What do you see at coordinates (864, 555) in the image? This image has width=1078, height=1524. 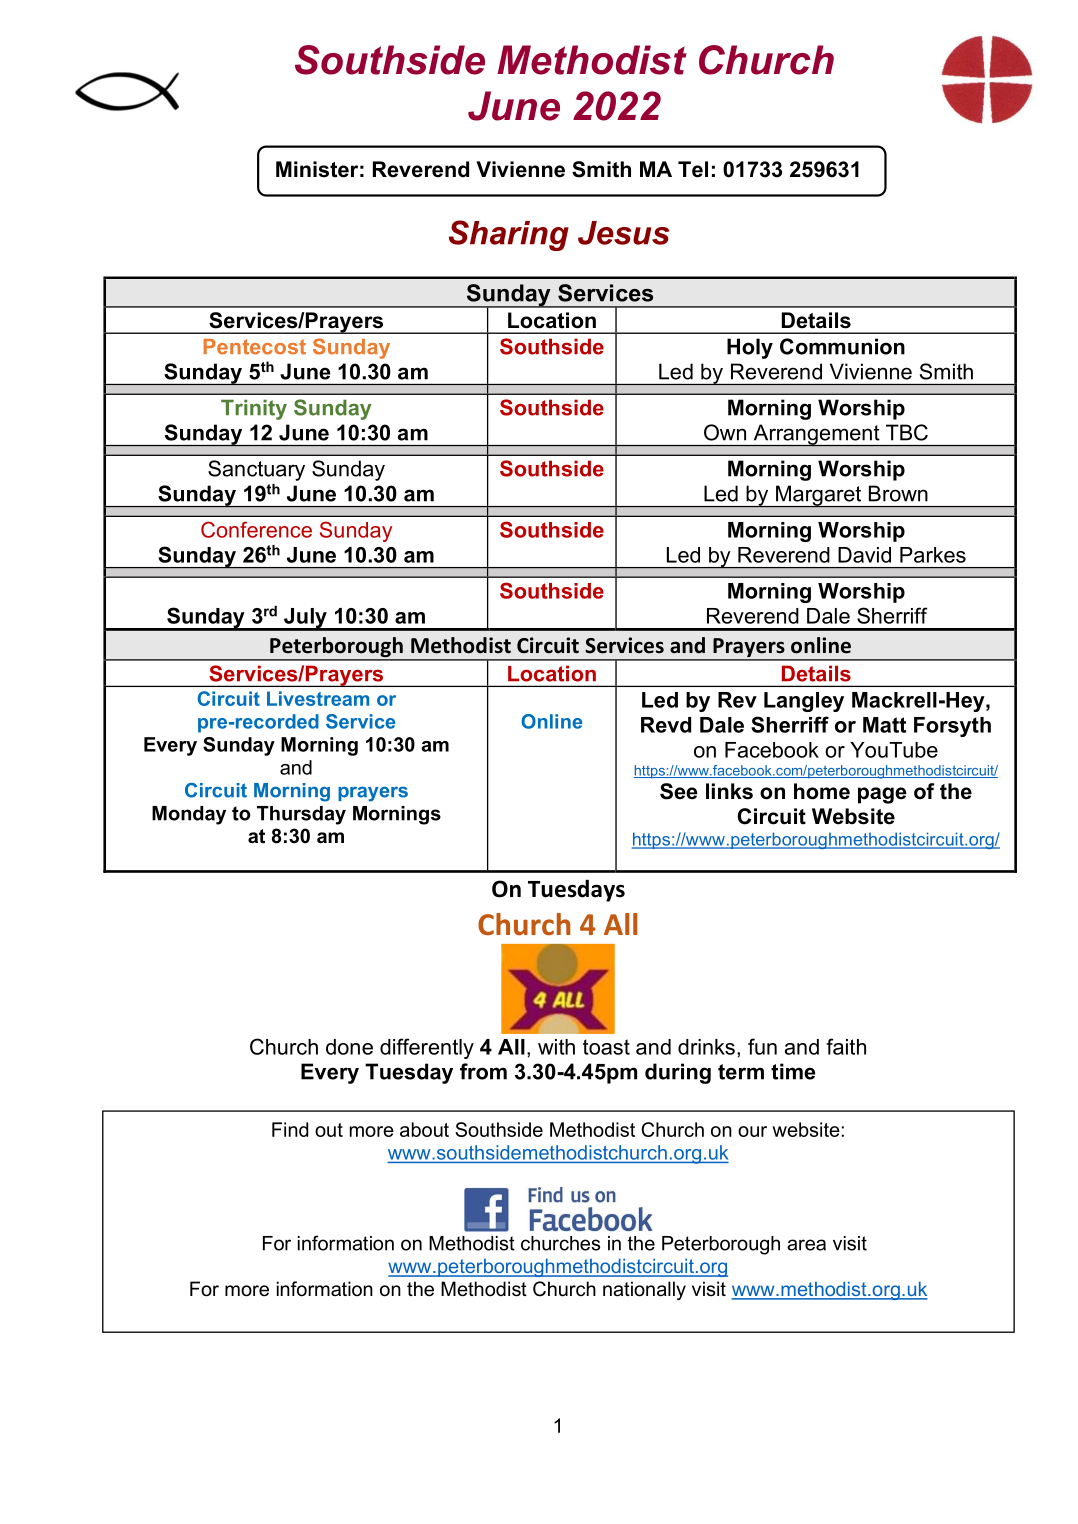 I see `David` at bounding box center [864, 555].
